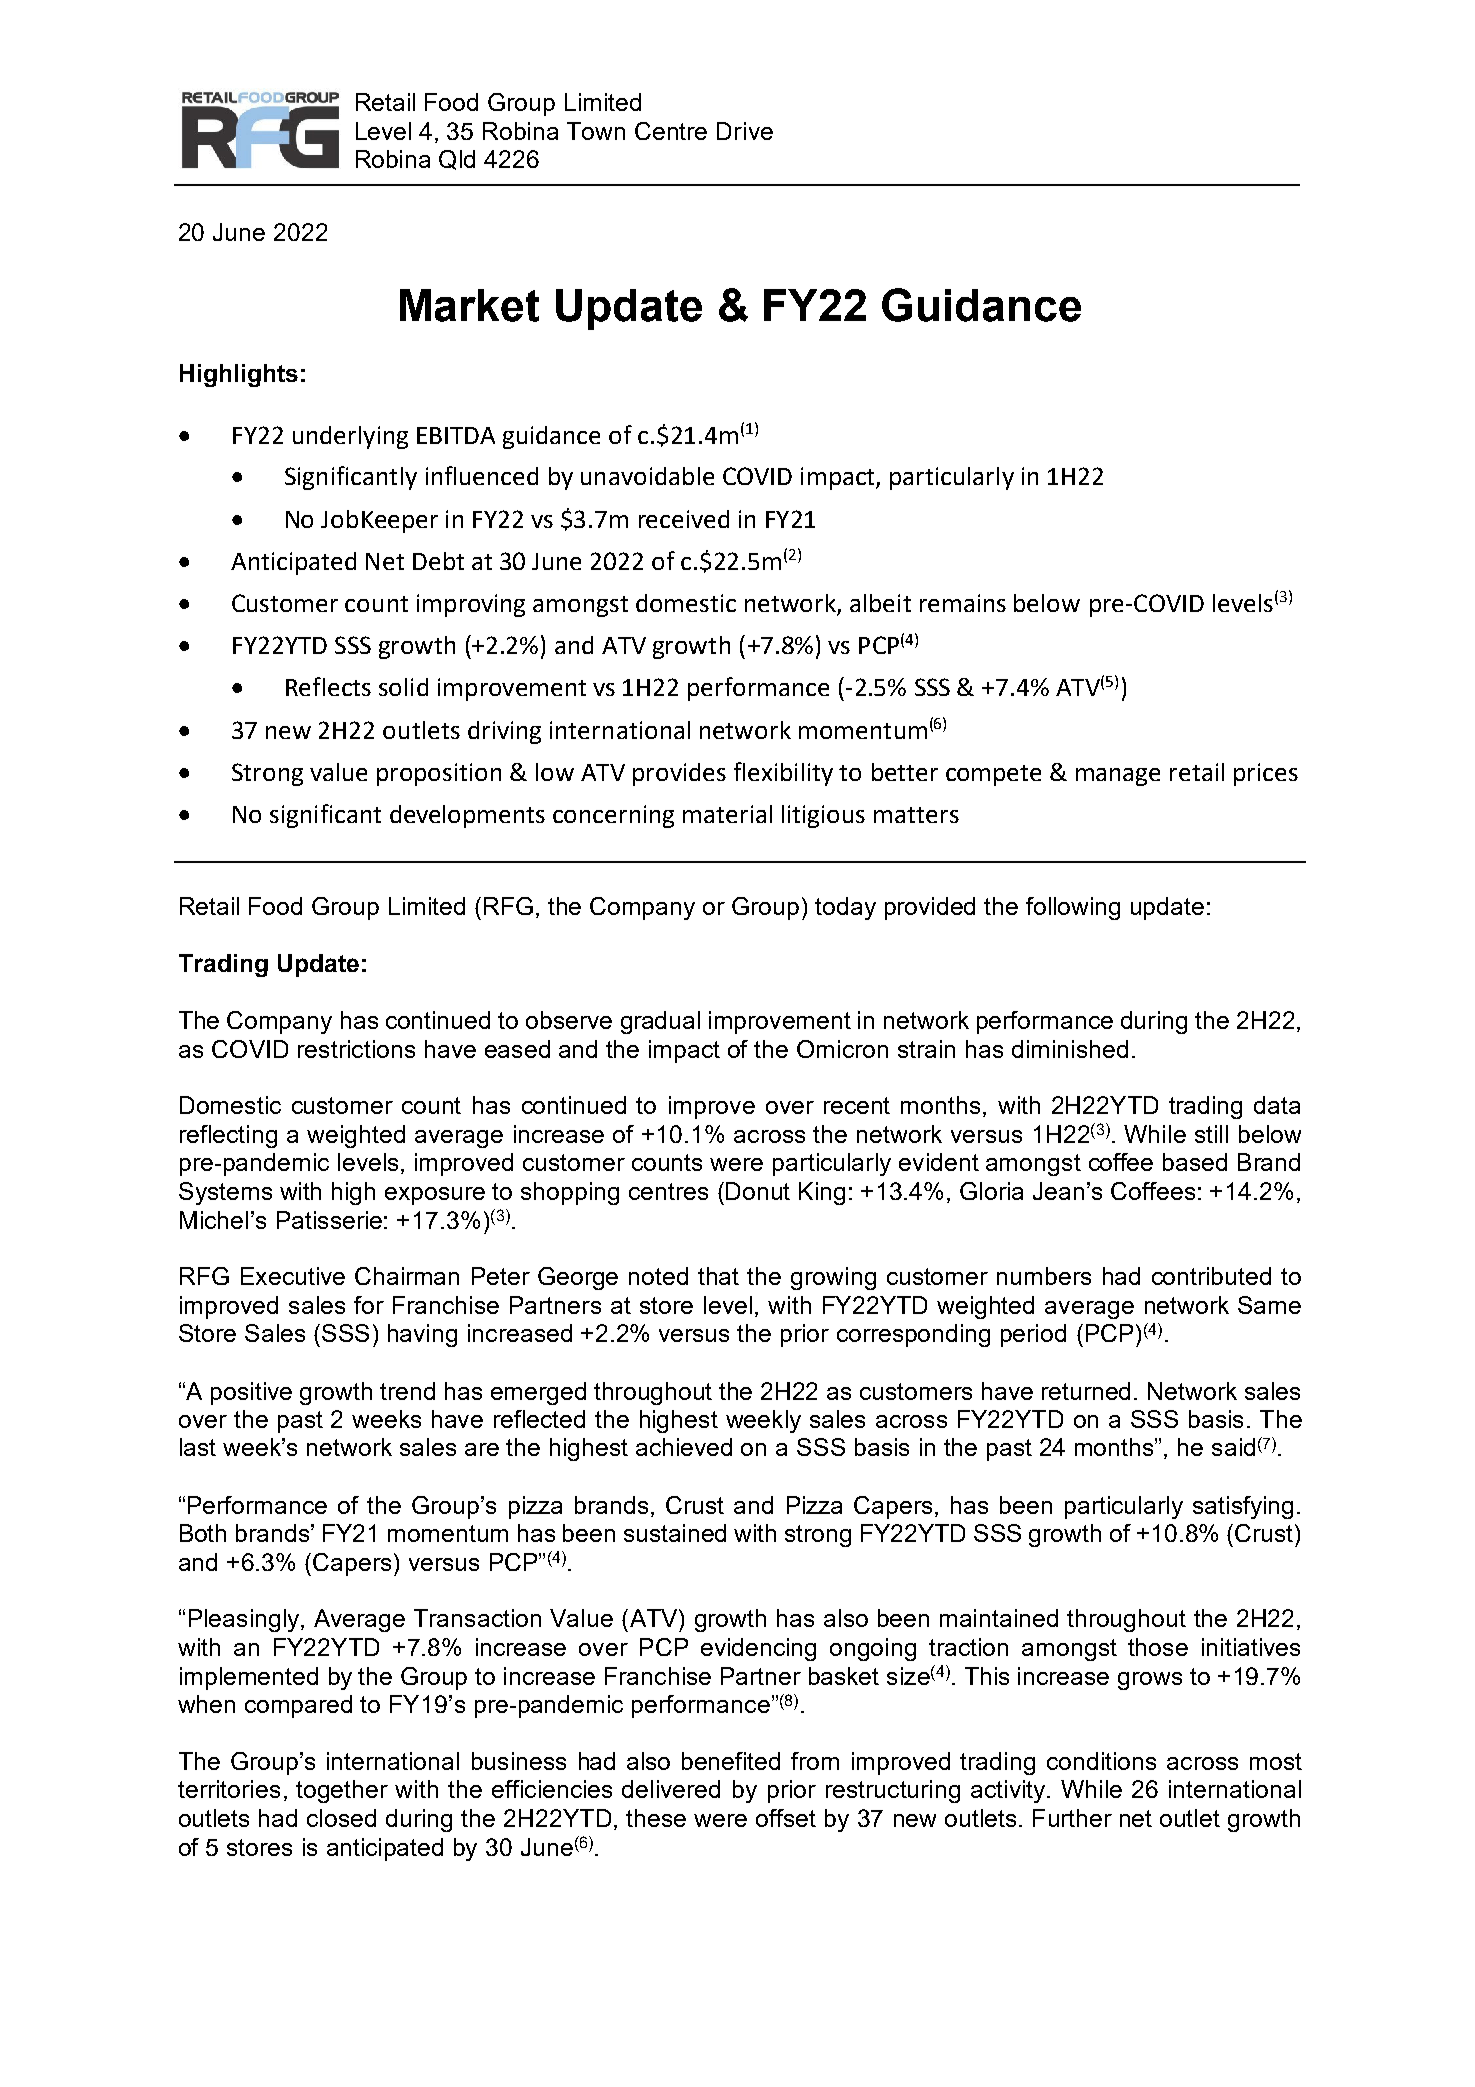 Image resolution: width=1475 pixels, height=2087 pixels. I want to click on remains, so click(963, 603).
